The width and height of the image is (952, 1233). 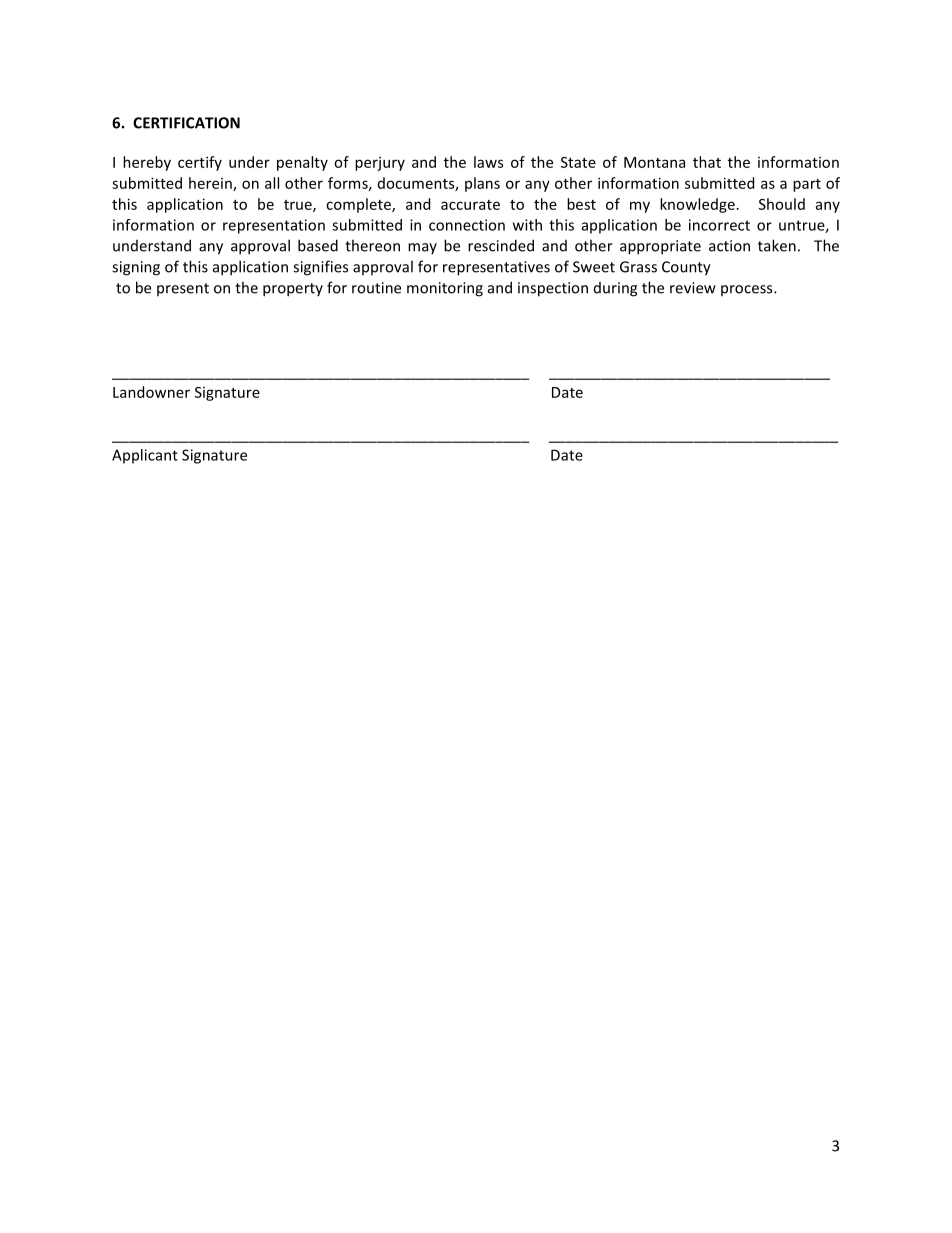 I want to click on laws, so click(x=488, y=162).
